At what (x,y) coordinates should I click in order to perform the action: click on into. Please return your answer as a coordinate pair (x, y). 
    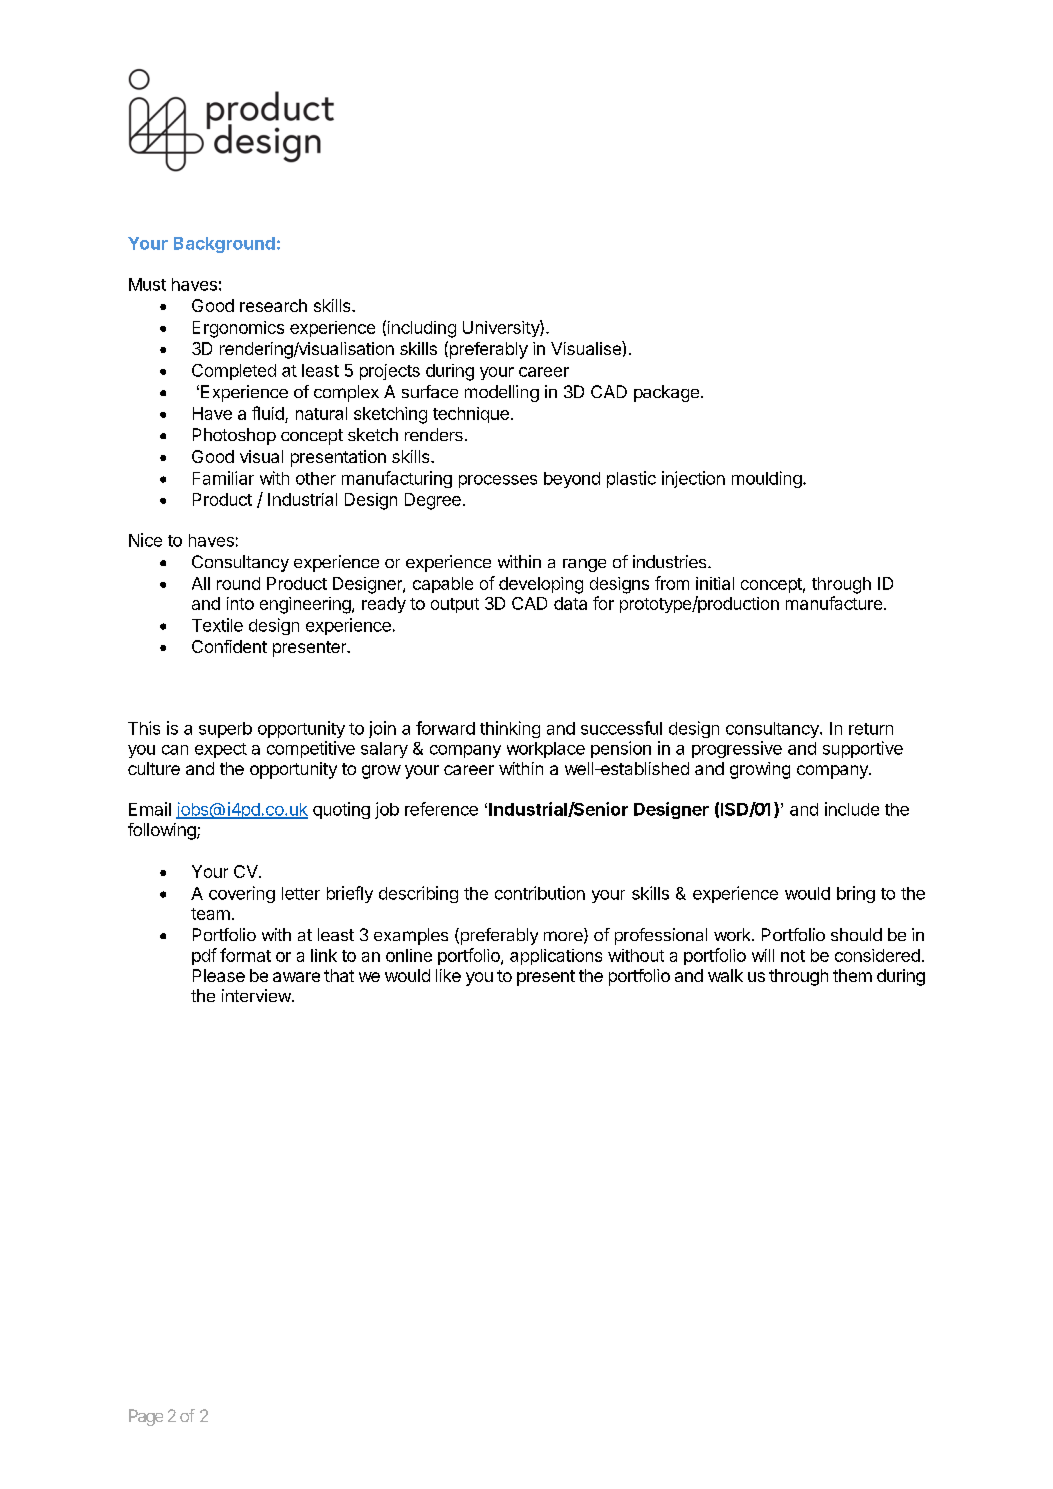
    Looking at the image, I should click on (240, 603).
